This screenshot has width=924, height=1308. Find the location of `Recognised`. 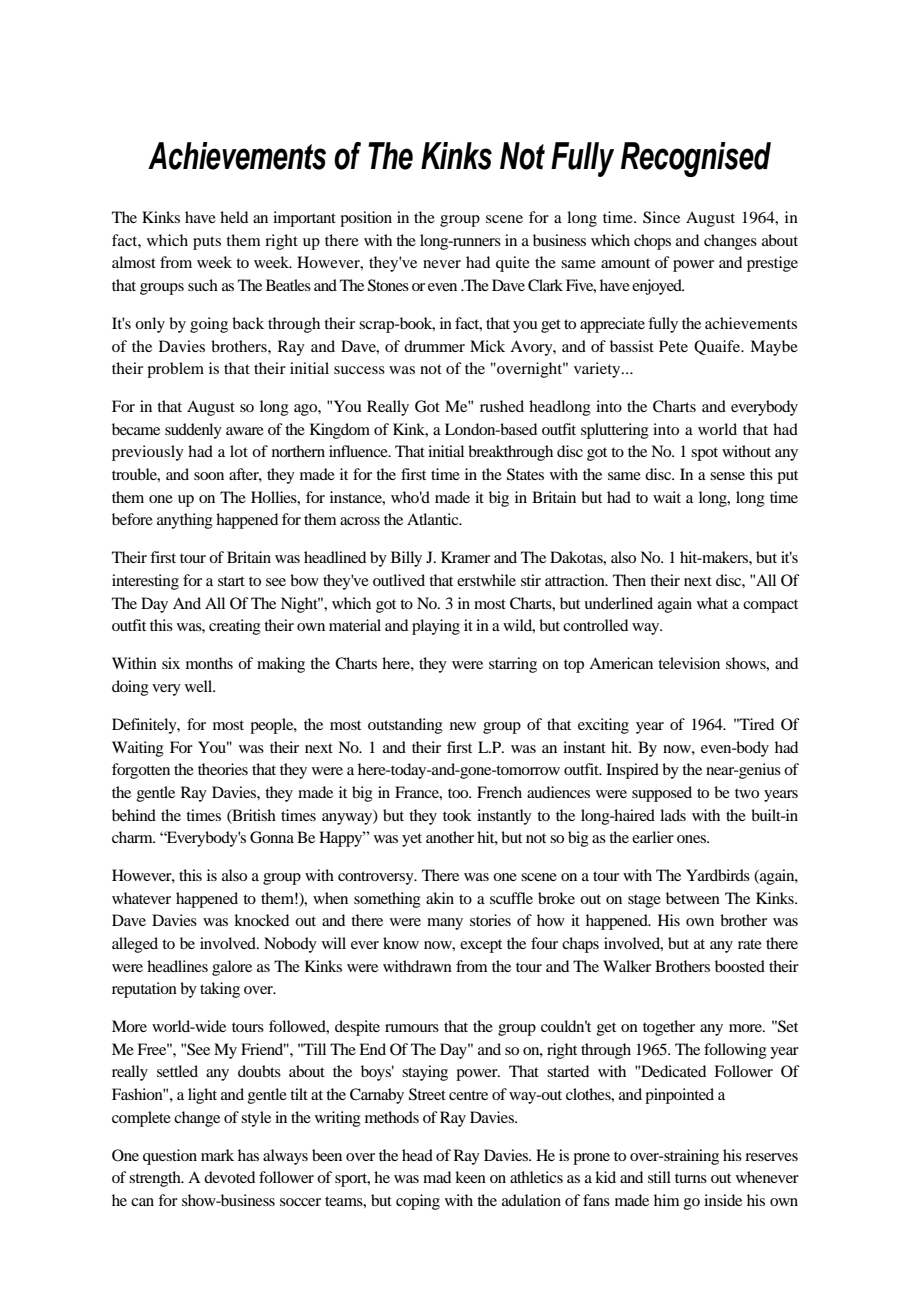

Recognised is located at coordinates (696, 159).
